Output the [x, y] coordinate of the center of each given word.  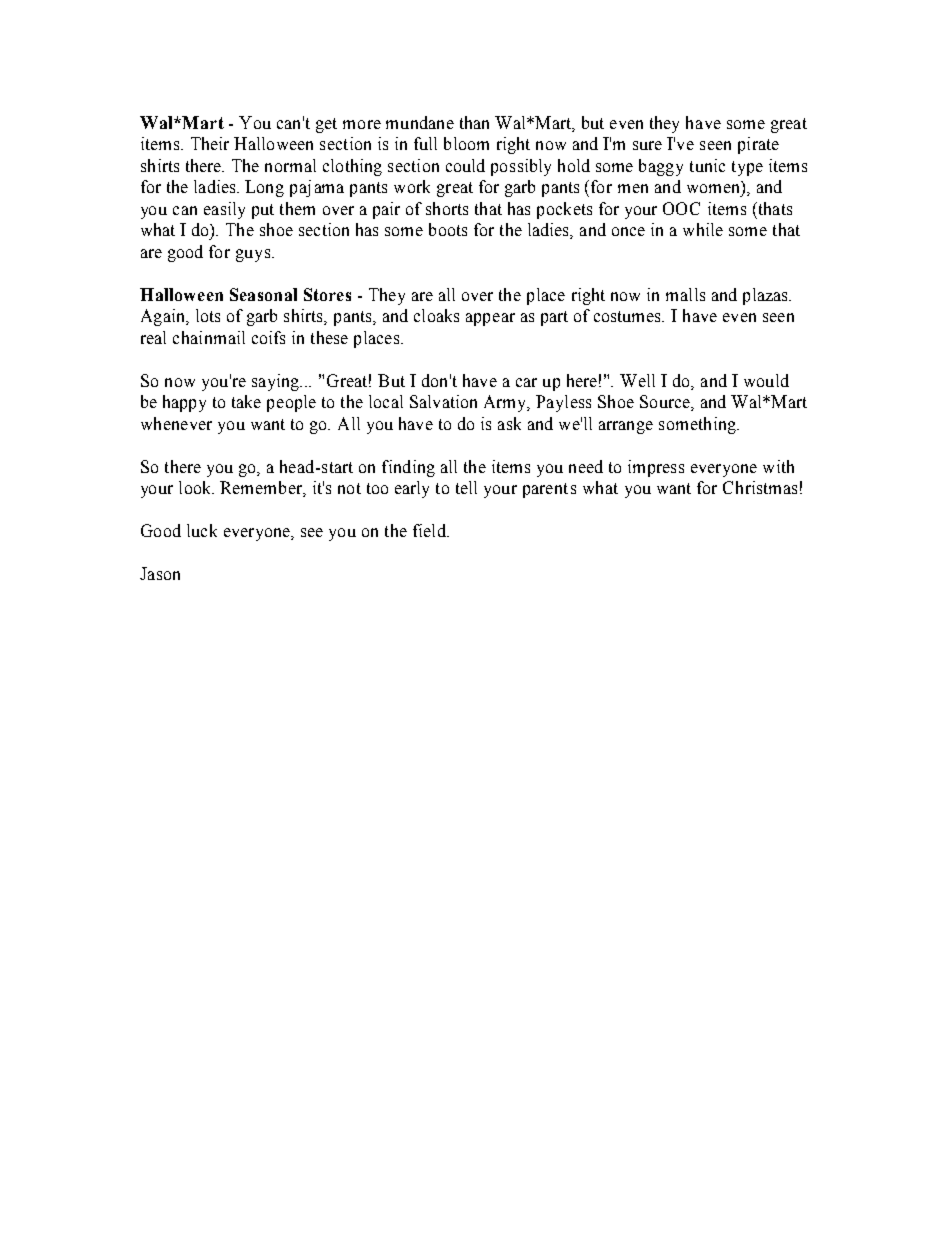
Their [210, 143]
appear [490, 319]
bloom [466, 143]
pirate [758, 145]
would [766, 380]
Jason [160, 573]
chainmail [209, 337]
